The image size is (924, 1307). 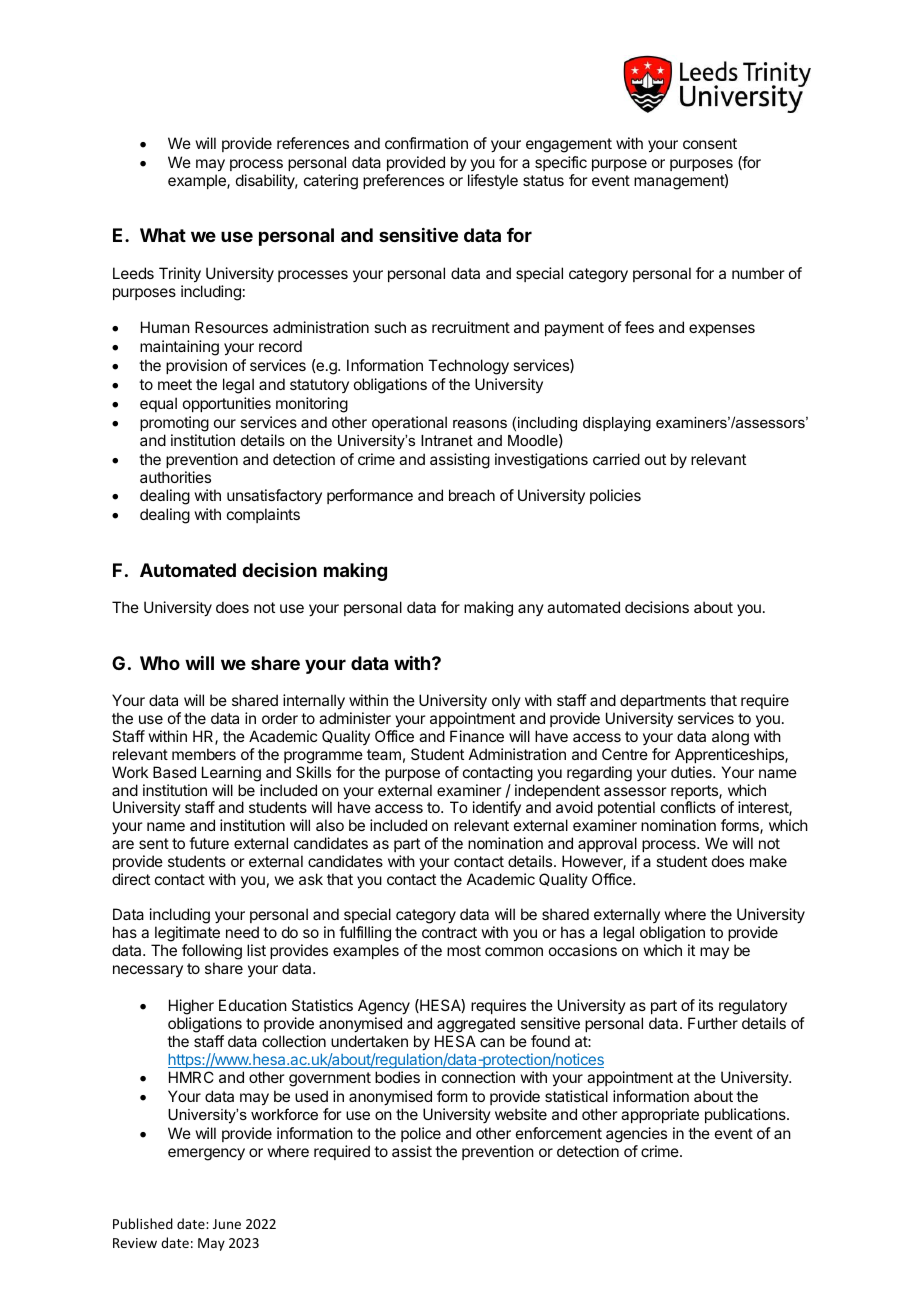 I want to click on provision, so click(x=196, y=366).
